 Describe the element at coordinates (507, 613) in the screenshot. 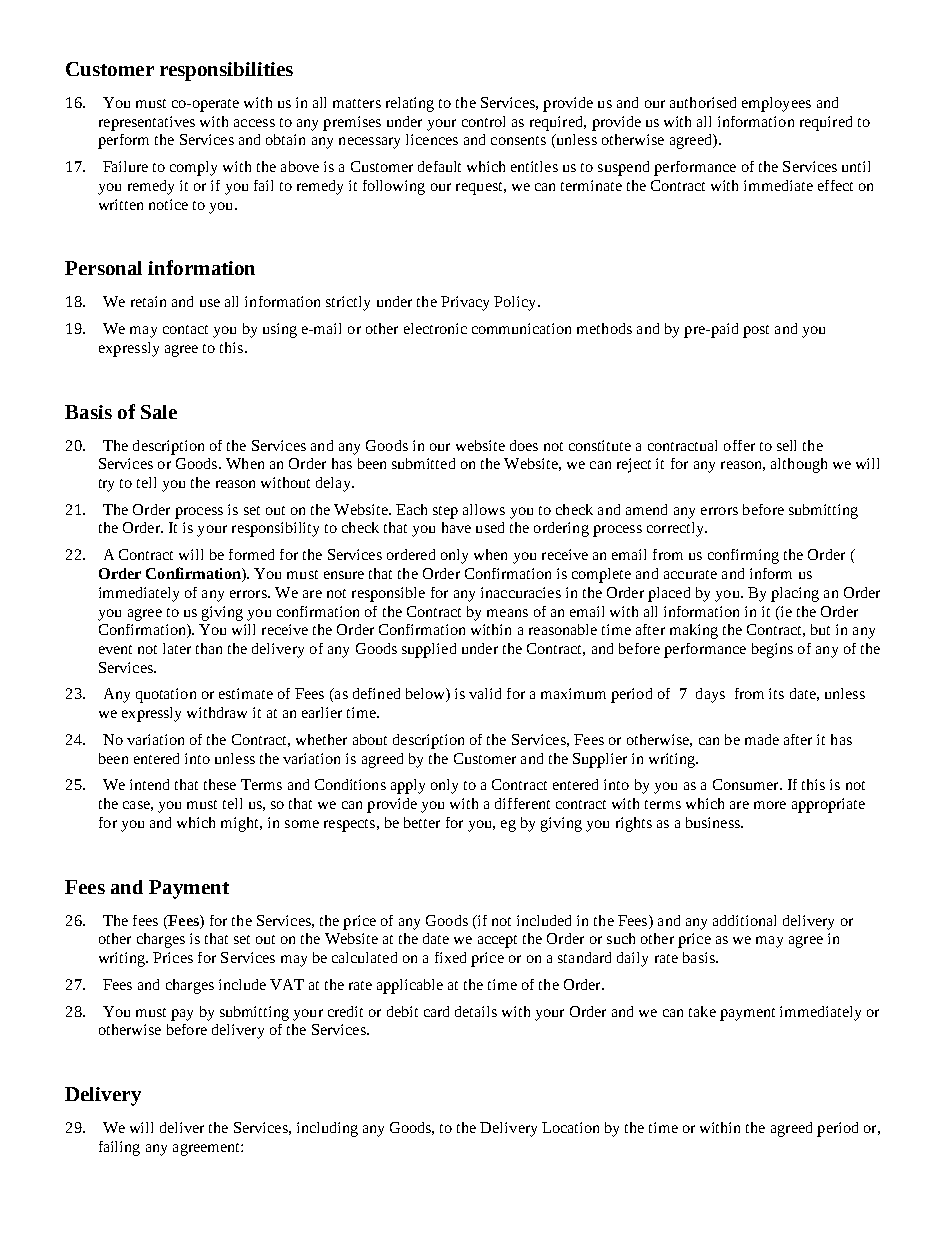

I see `means` at that location.
